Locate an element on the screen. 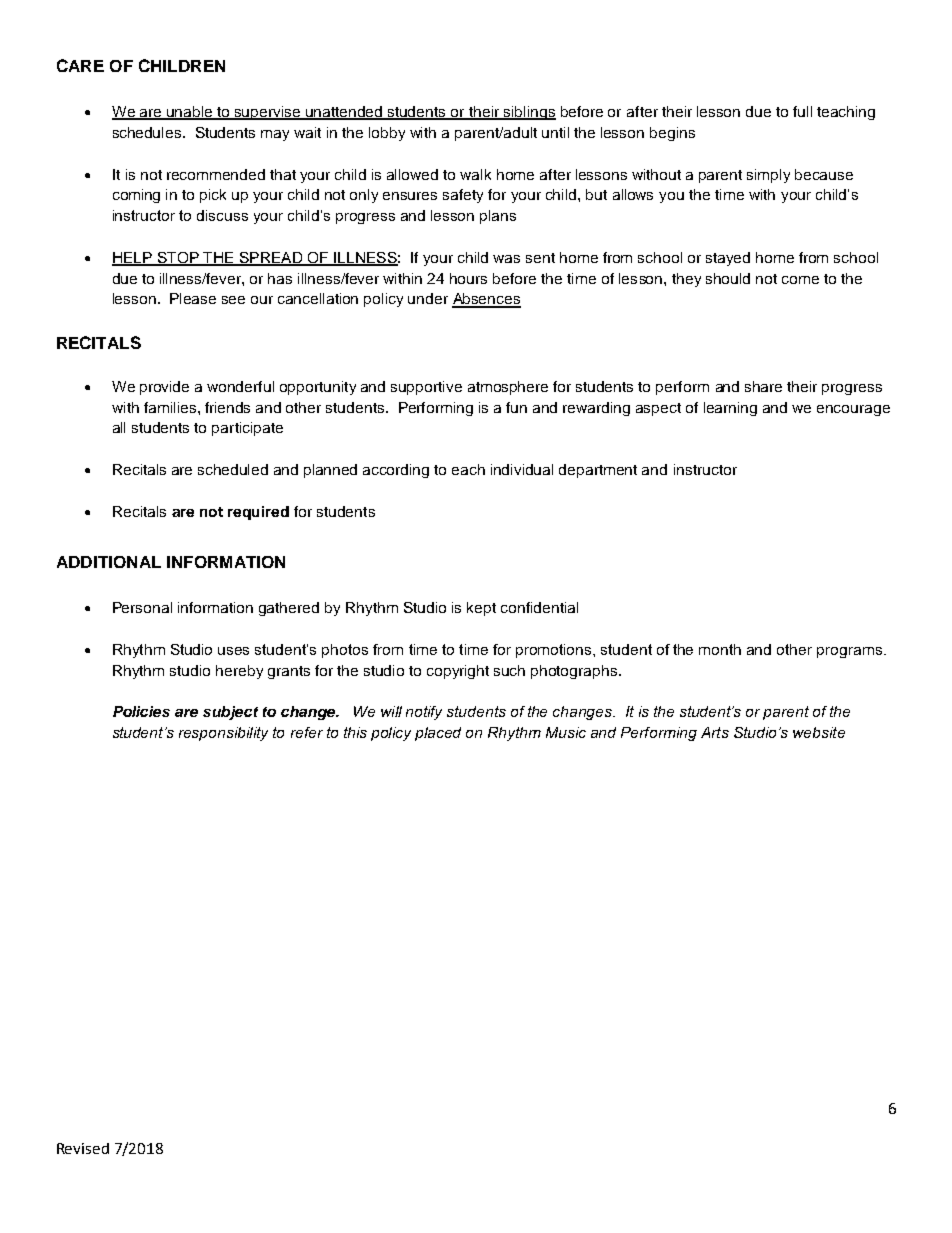 This screenshot has width=952, height=1233. month is located at coordinates (720, 649).
